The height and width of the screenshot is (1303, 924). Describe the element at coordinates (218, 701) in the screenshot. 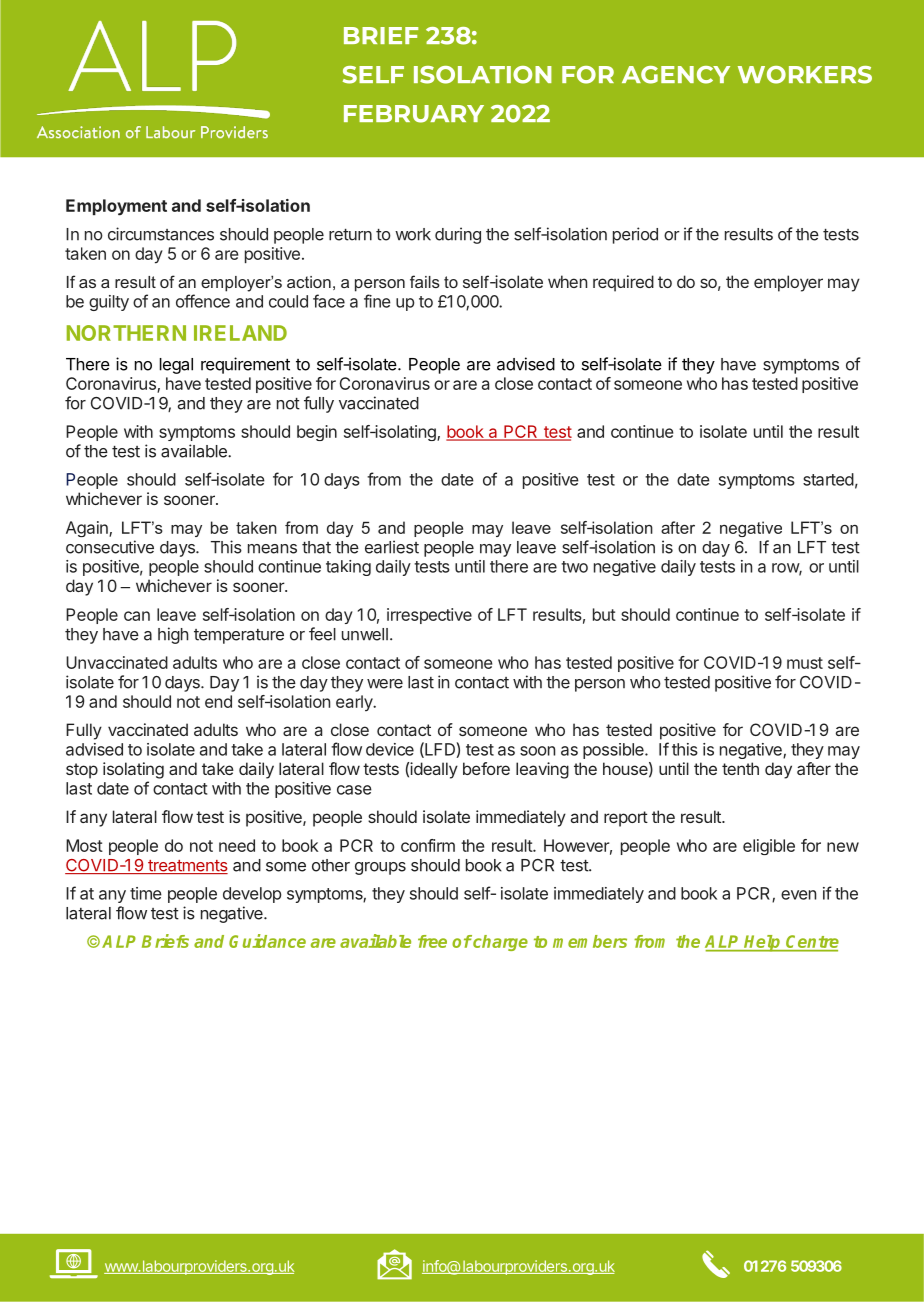

I see `end` at that location.
